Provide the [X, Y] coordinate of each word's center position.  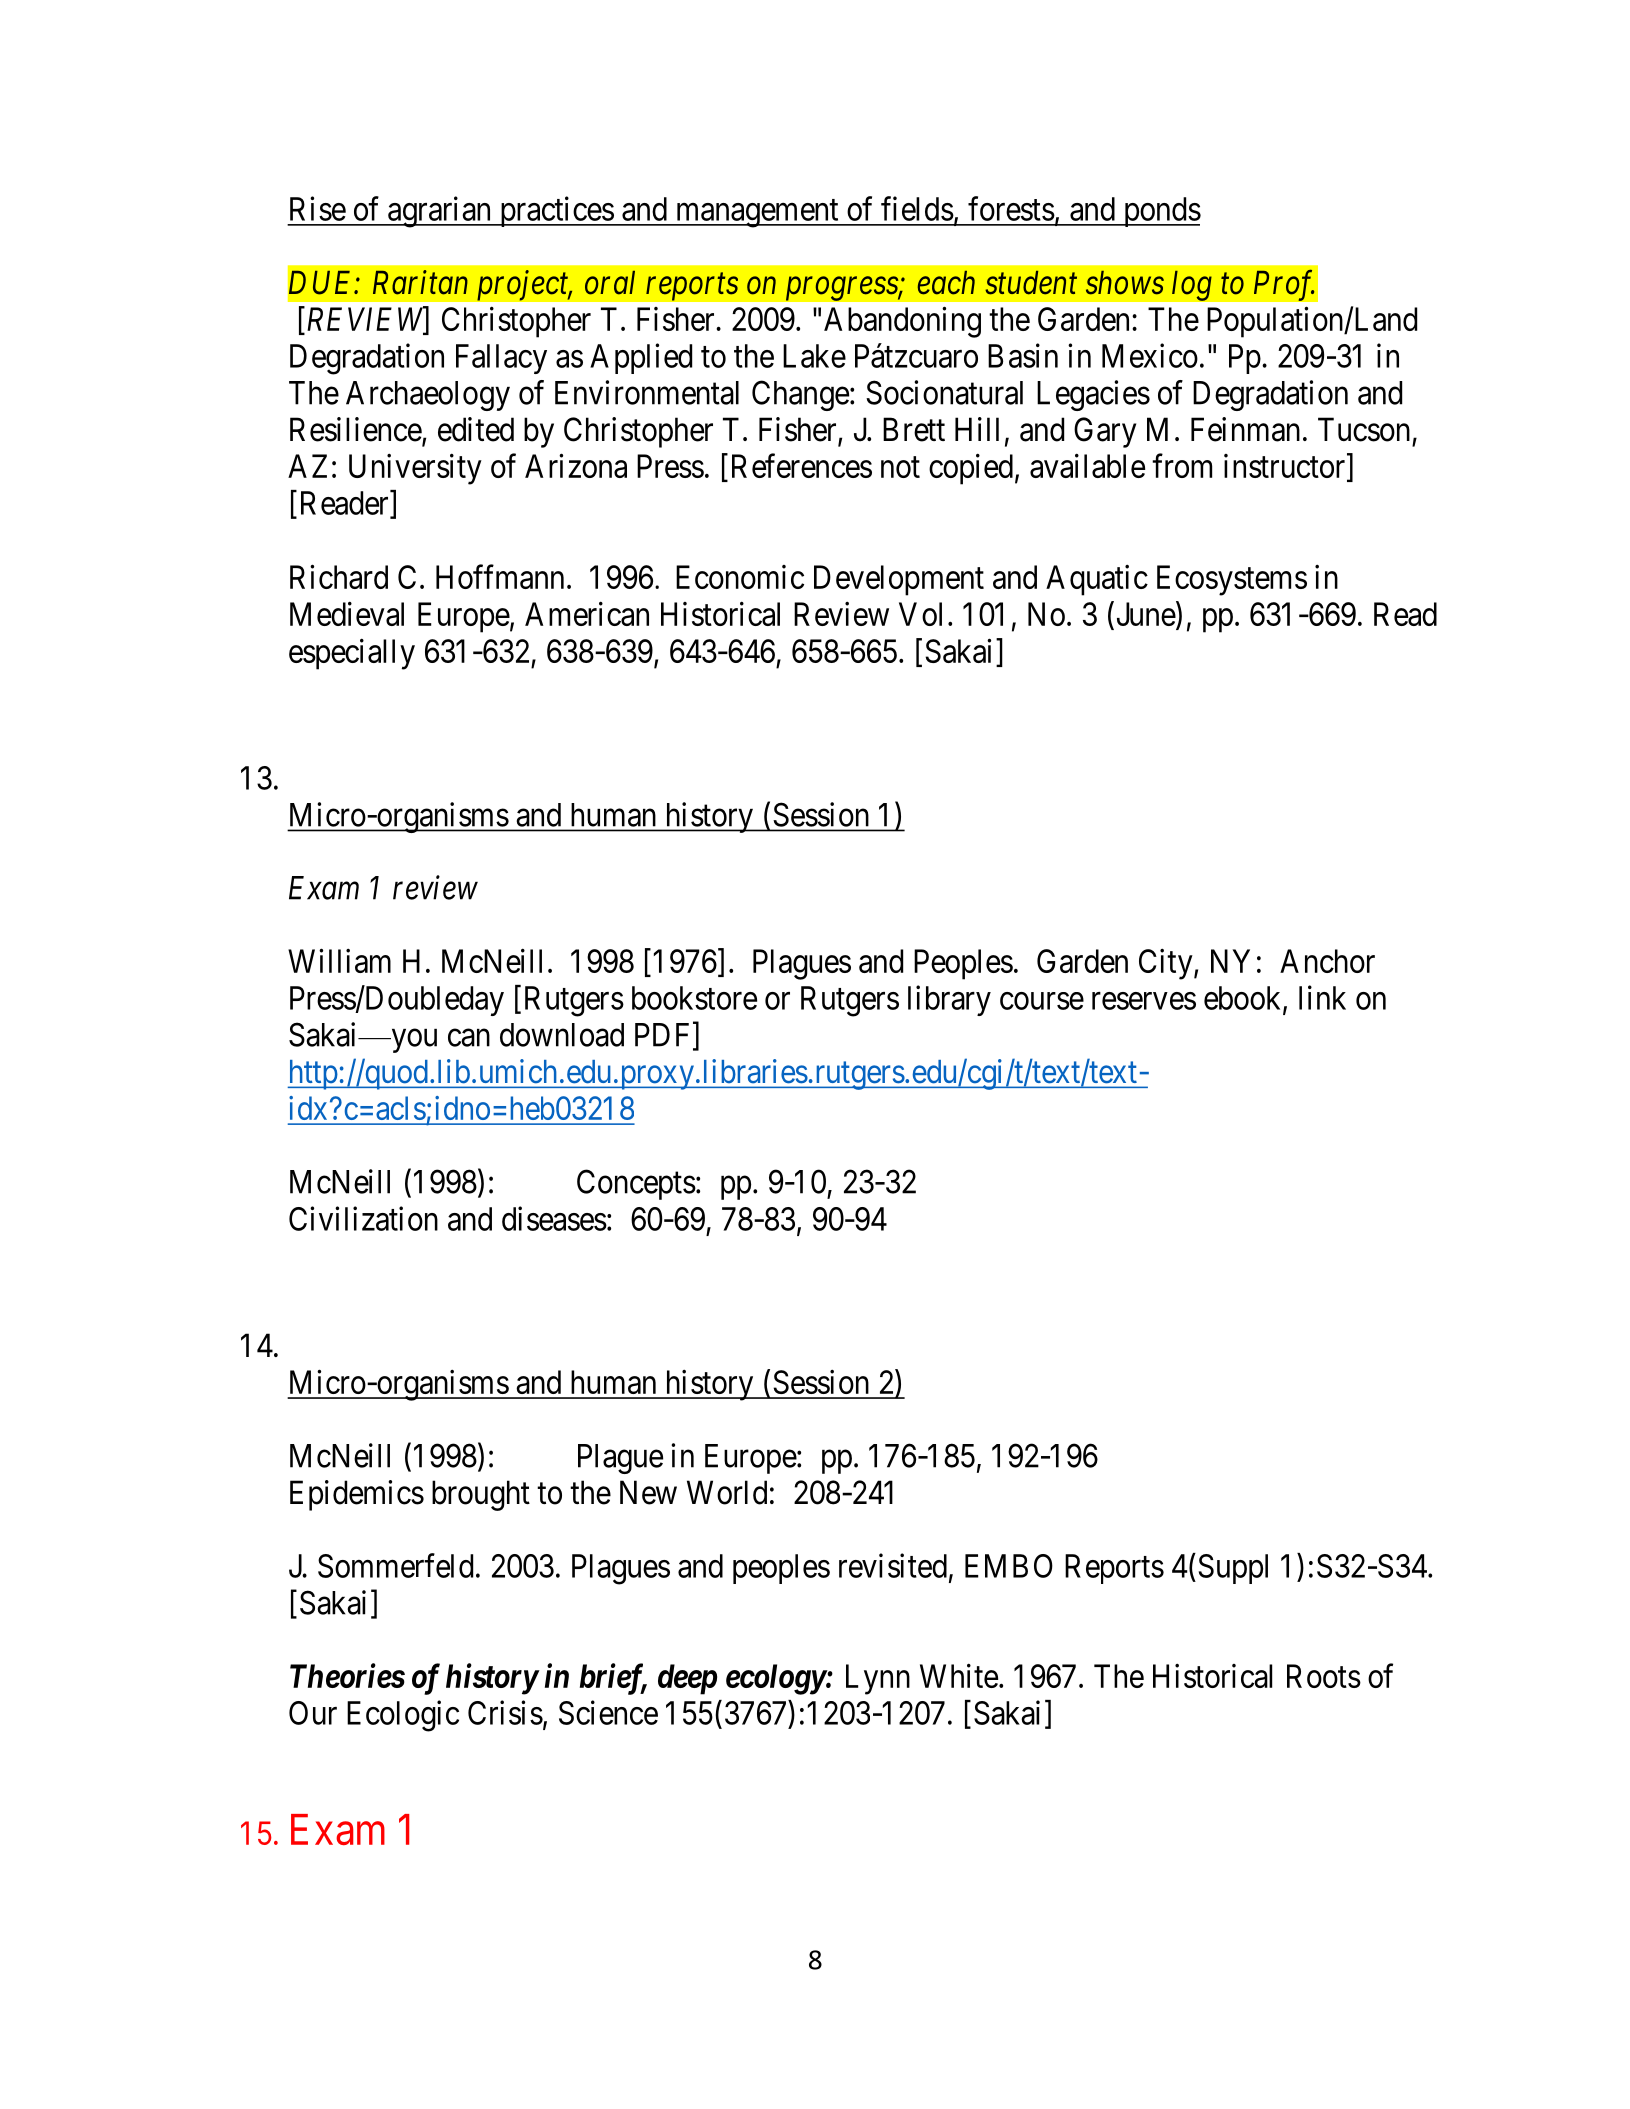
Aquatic [1097, 580]
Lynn [878, 1679]
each [946, 283]
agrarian [440, 212]
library [949, 1000]
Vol [920, 614]
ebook [1244, 999]
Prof [1284, 285]
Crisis [505, 1712]
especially [352, 654]
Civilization [363, 1218]
